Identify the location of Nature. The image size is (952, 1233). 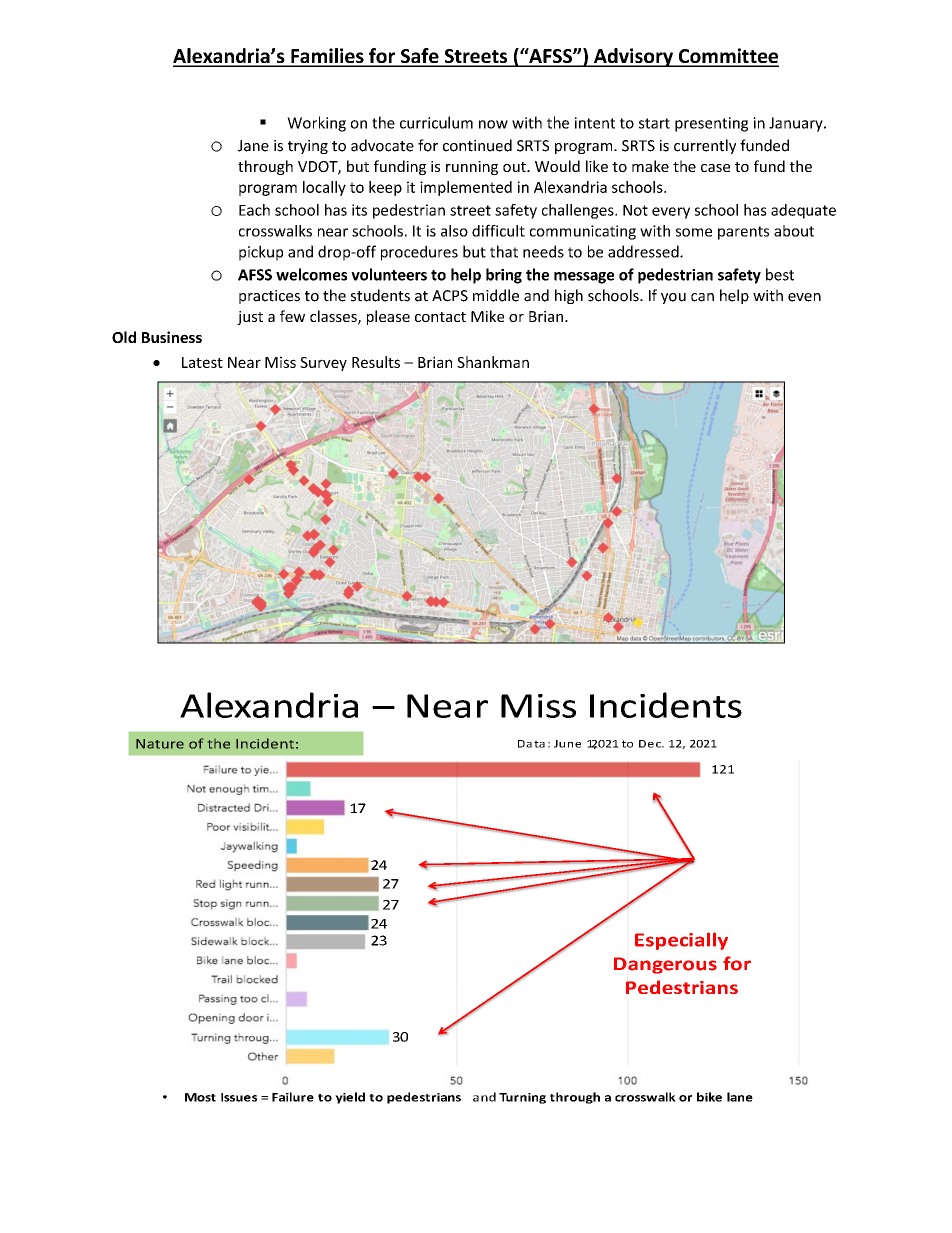
(160, 744).
